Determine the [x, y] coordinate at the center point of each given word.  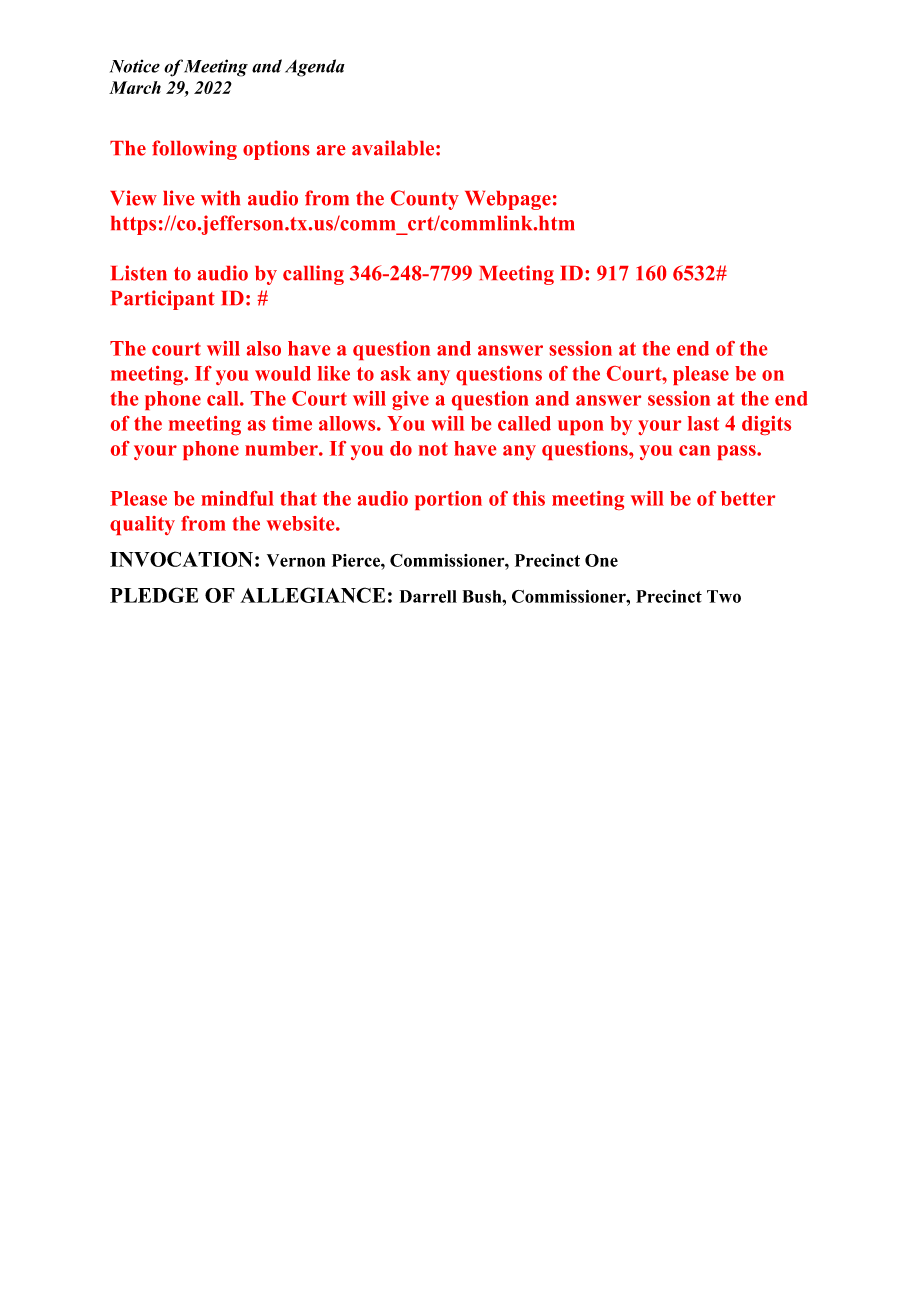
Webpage [508, 200]
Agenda [315, 68]
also [264, 348]
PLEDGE [154, 595]
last [703, 423]
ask [396, 373]
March [135, 87]
